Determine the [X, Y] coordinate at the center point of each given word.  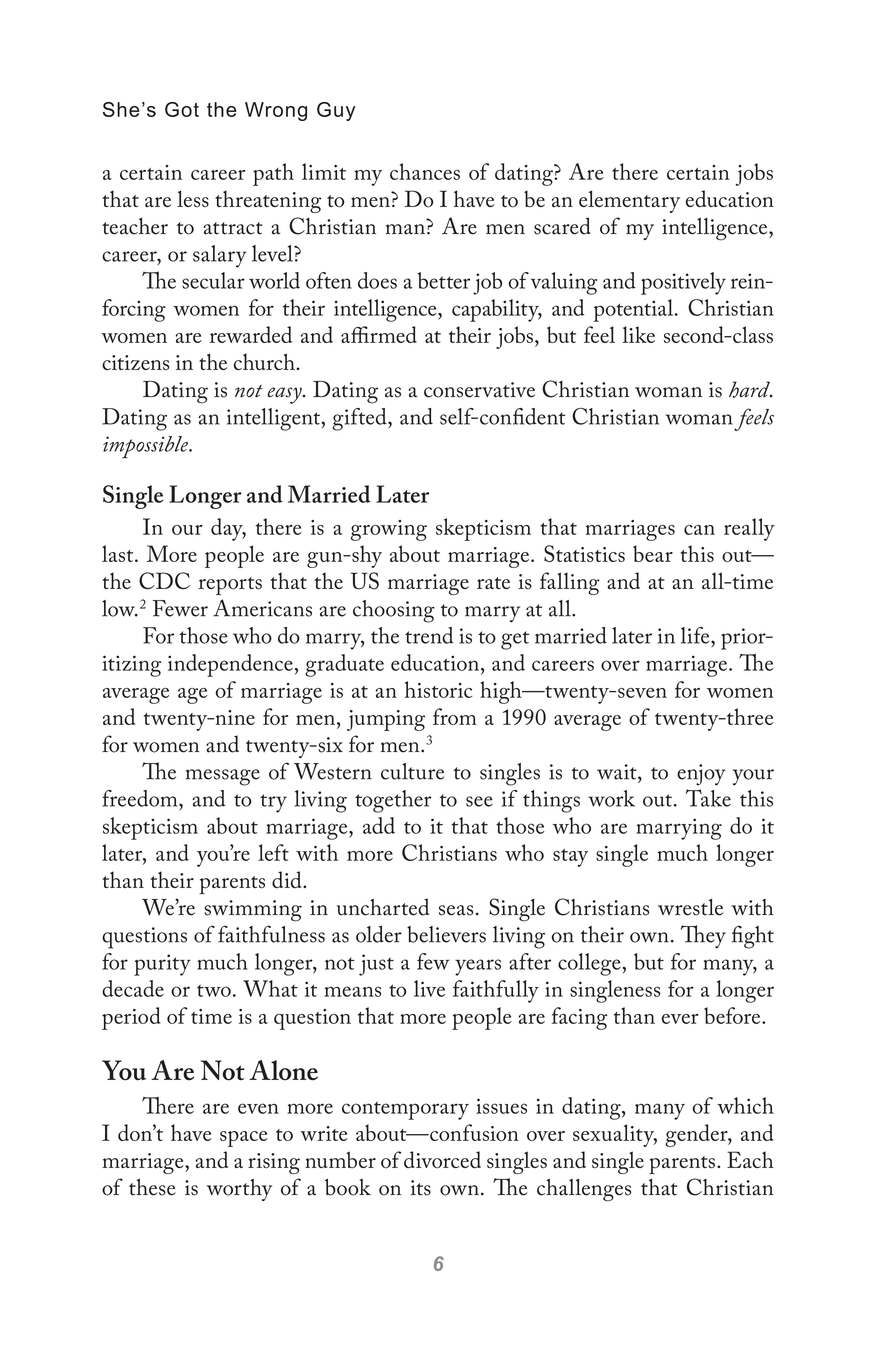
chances [425, 171]
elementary [629, 201]
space [244, 1139]
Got [182, 109]
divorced [442, 1160]
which [745, 1105]
